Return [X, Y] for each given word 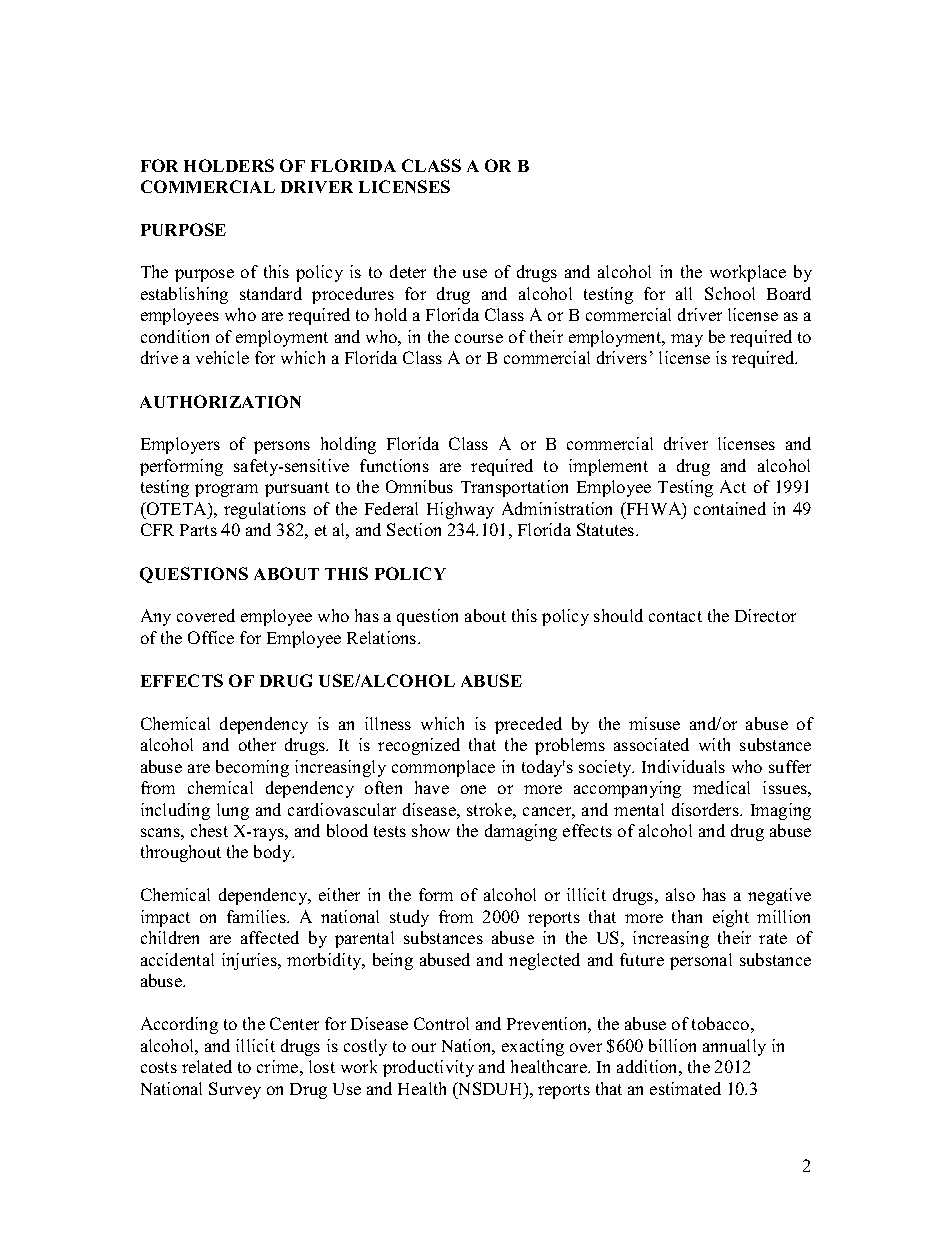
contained [730, 508]
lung [233, 811]
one [473, 789]
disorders [706, 809]
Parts [198, 530]
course [479, 338]
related [207, 1066]
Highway [460, 510]
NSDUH [490, 1088]
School [730, 293]
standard [271, 293]
